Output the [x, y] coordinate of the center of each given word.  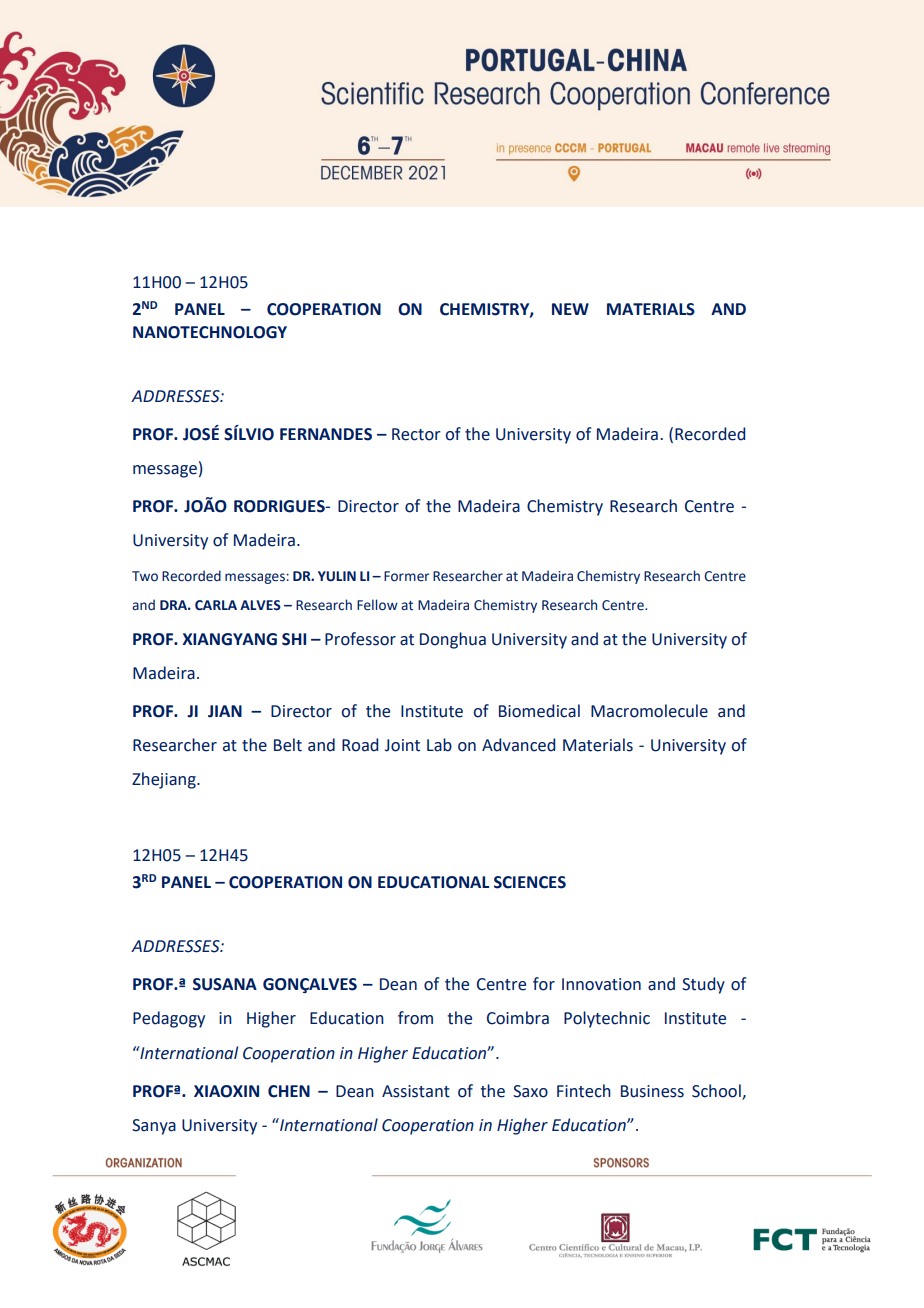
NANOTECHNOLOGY [210, 332]
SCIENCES [530, 882]
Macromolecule [649, 711]
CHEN [289, 1091]
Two [145, 576]
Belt [288, 745]
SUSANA [225, 984]
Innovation [601, 984]
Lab [439, 745]
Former [406, 576]
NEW [570, 309]
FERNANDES [326, 434]
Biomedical [539, 711]
